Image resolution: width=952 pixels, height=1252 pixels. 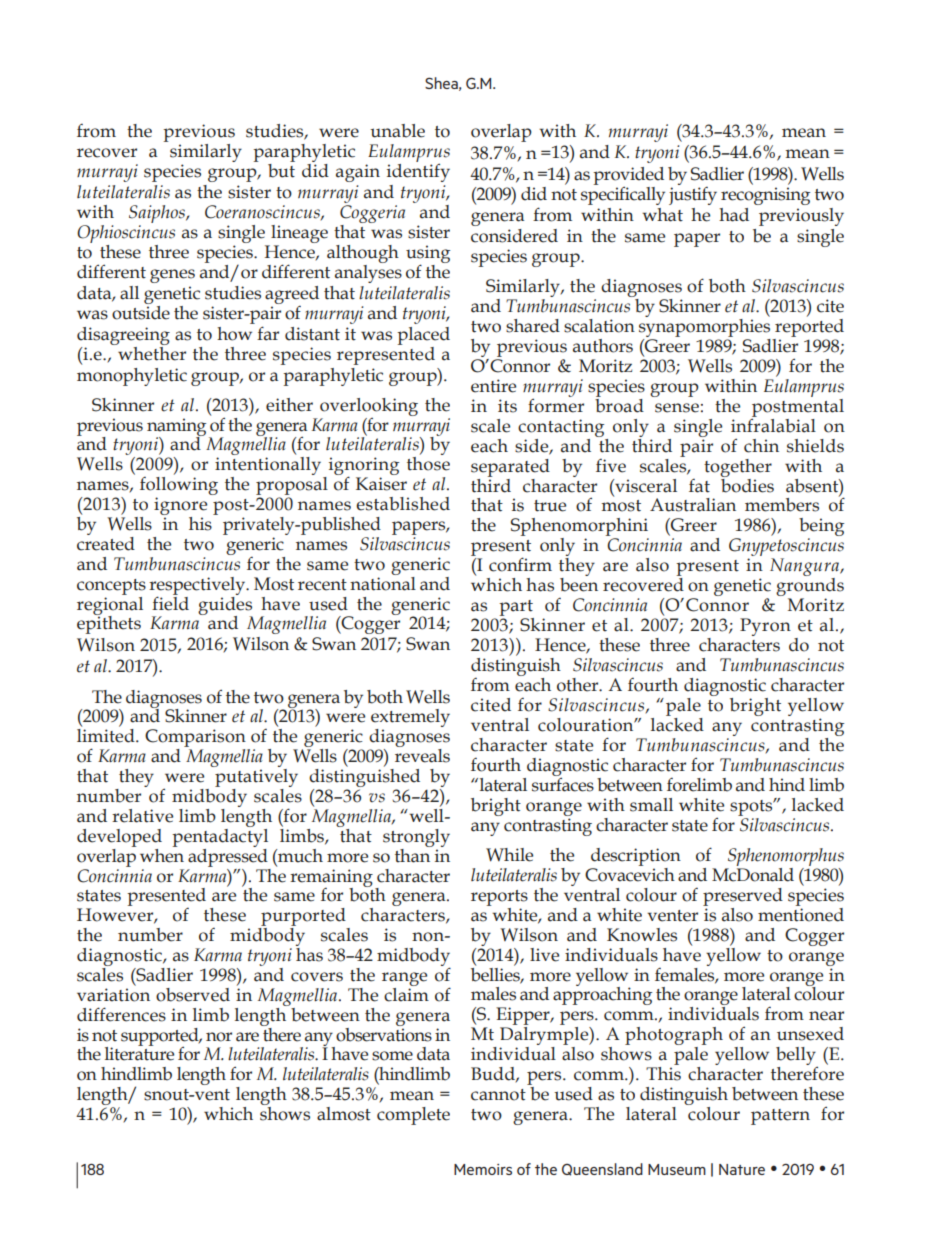 What do you see at coordinates (179, 487) in the screenshot?
I see `following` at bounding box center [179, 487].
